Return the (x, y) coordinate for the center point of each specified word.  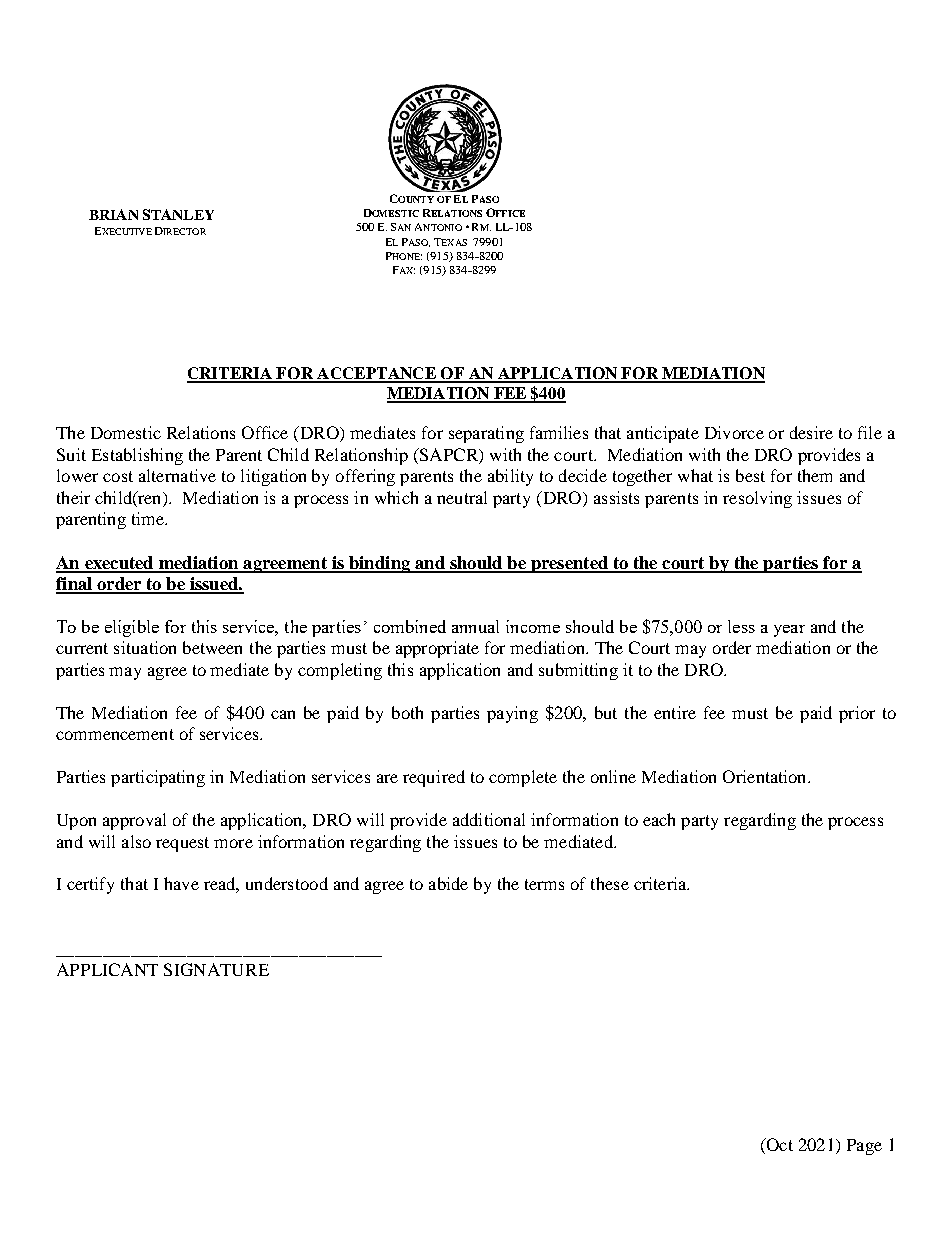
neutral (462, 497)
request (182, 844)
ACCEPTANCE (376, 374)
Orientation (766, 776)
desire (811, 432)
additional (489, 819)
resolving (757, 499)
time (149, 518)
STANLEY (178, 214)
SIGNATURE (216, 969)
